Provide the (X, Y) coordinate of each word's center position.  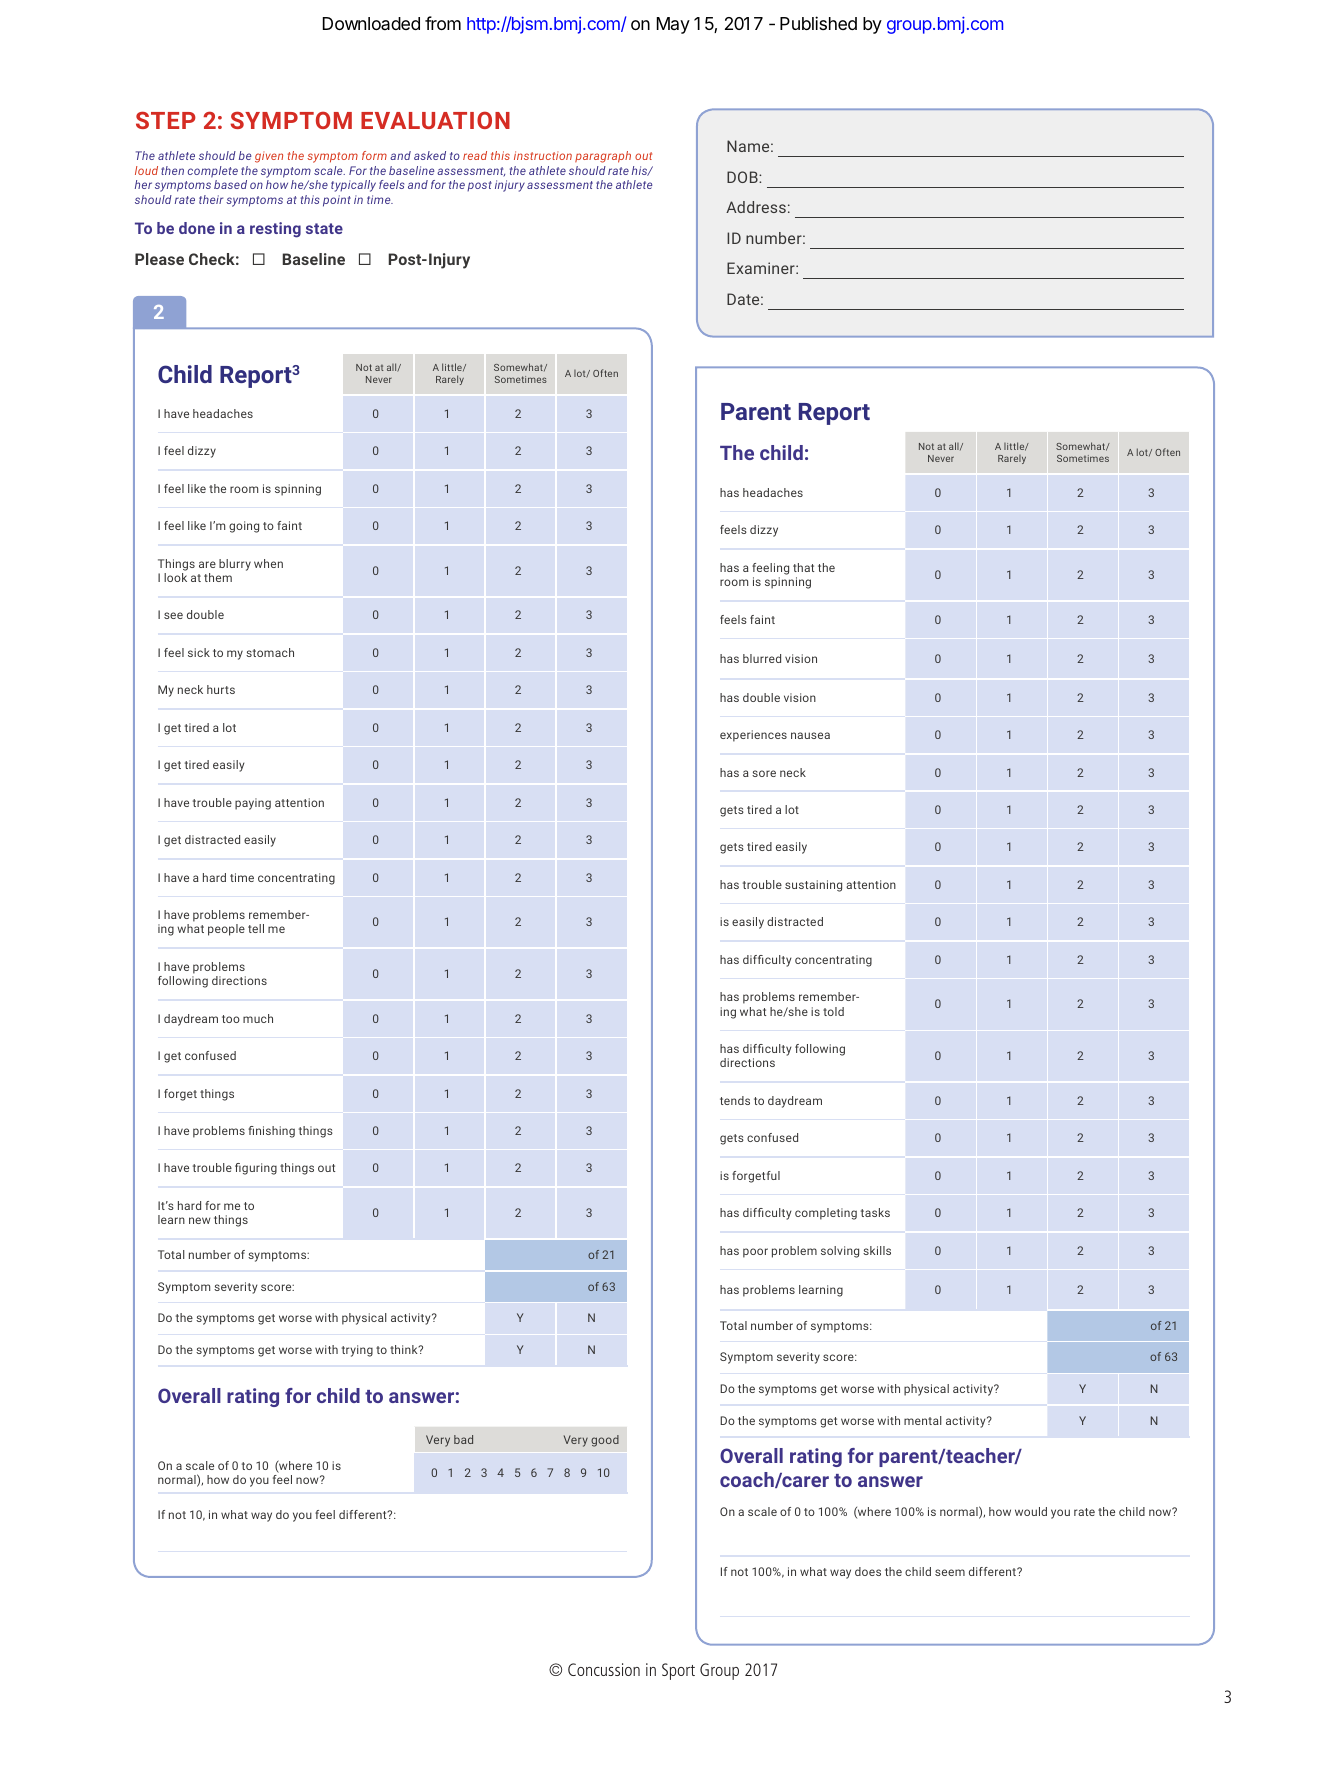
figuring (256, 1169)
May (673, 25)
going (244, 527)
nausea (810, 735)
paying (253, 804)
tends (735, 1100)
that (803, 567)
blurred (762, 658)
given (269, 157)
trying (357, 1351)
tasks (875, 1212)
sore (764, 773)
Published (818, 23)
